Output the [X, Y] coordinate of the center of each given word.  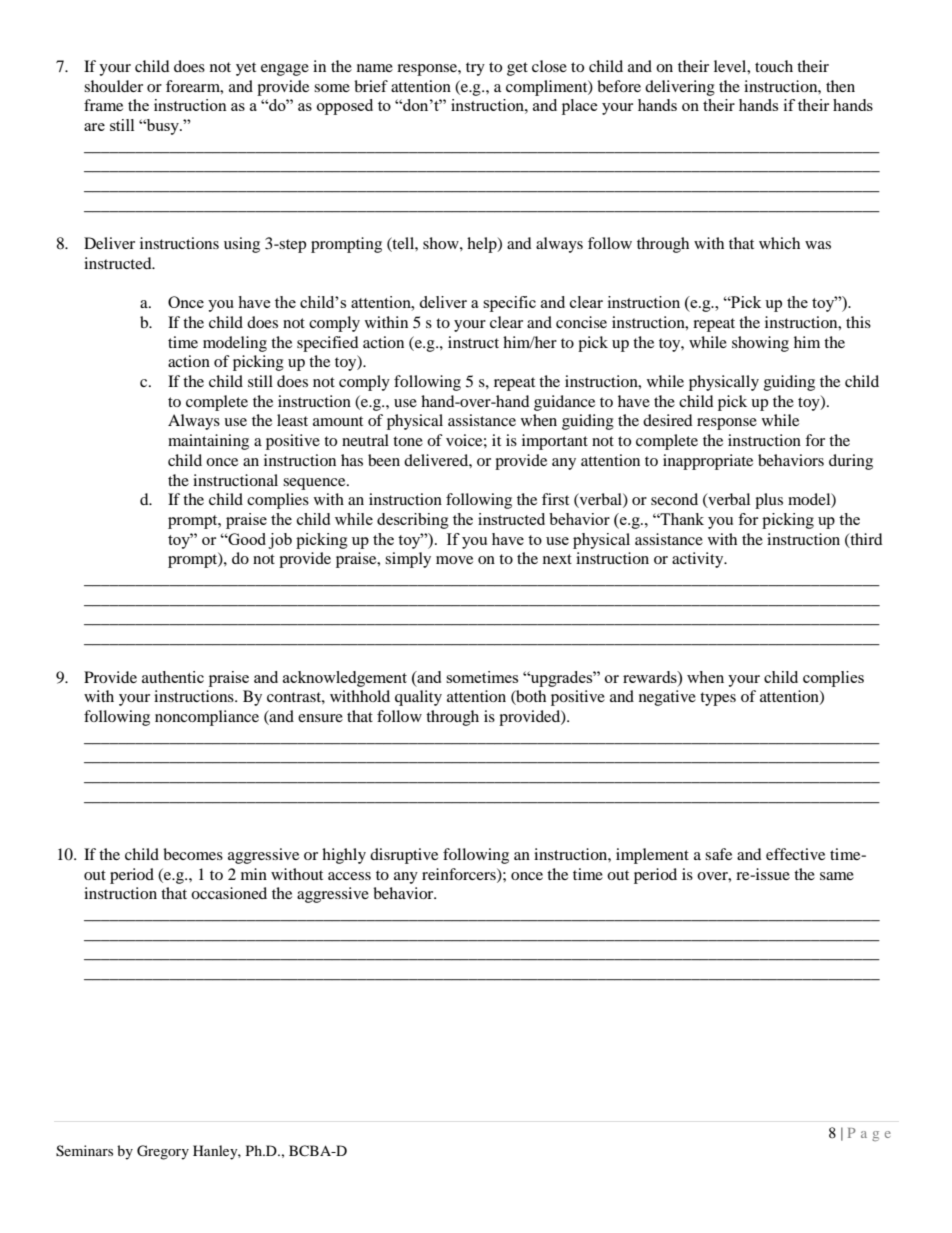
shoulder [113, 86]
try [475, 69]
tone [408, 441]
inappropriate [708, 462]
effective [795, 854]
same [837, 876]
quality [418, 698]
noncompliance [207, 718]
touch [774, 66]
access [349, 876]
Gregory [163, 1152]
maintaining [208, 442]
